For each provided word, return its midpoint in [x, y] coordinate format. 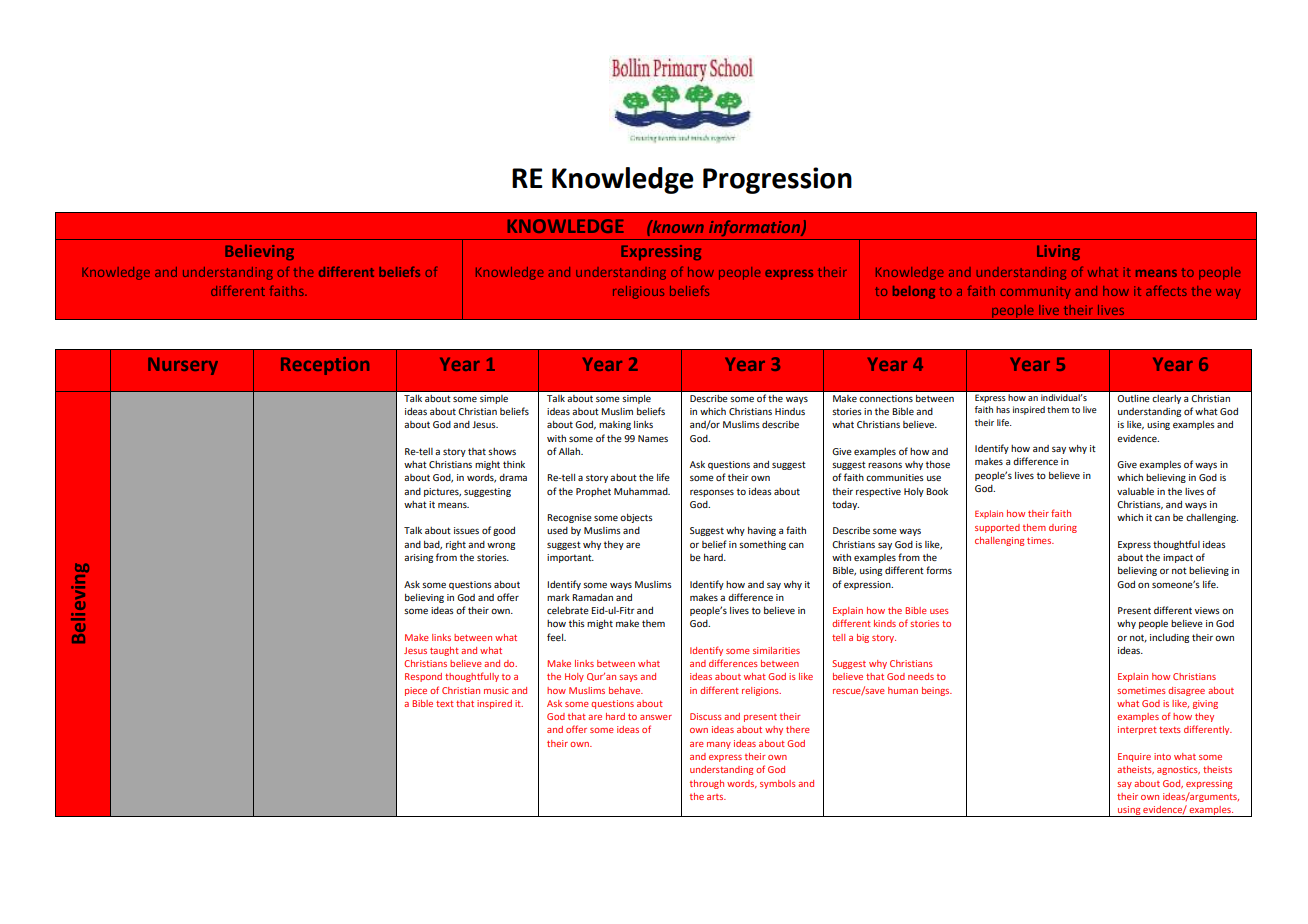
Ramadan [592, 597]
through [707, 784]
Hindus [790, 411]
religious [638, 292]
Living [1058, 252]
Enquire [1134, 757]
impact [1178, 558]
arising [418, 558]
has [1003, 409]
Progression [777, 180]
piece [416, 691]
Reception [325, 366]
